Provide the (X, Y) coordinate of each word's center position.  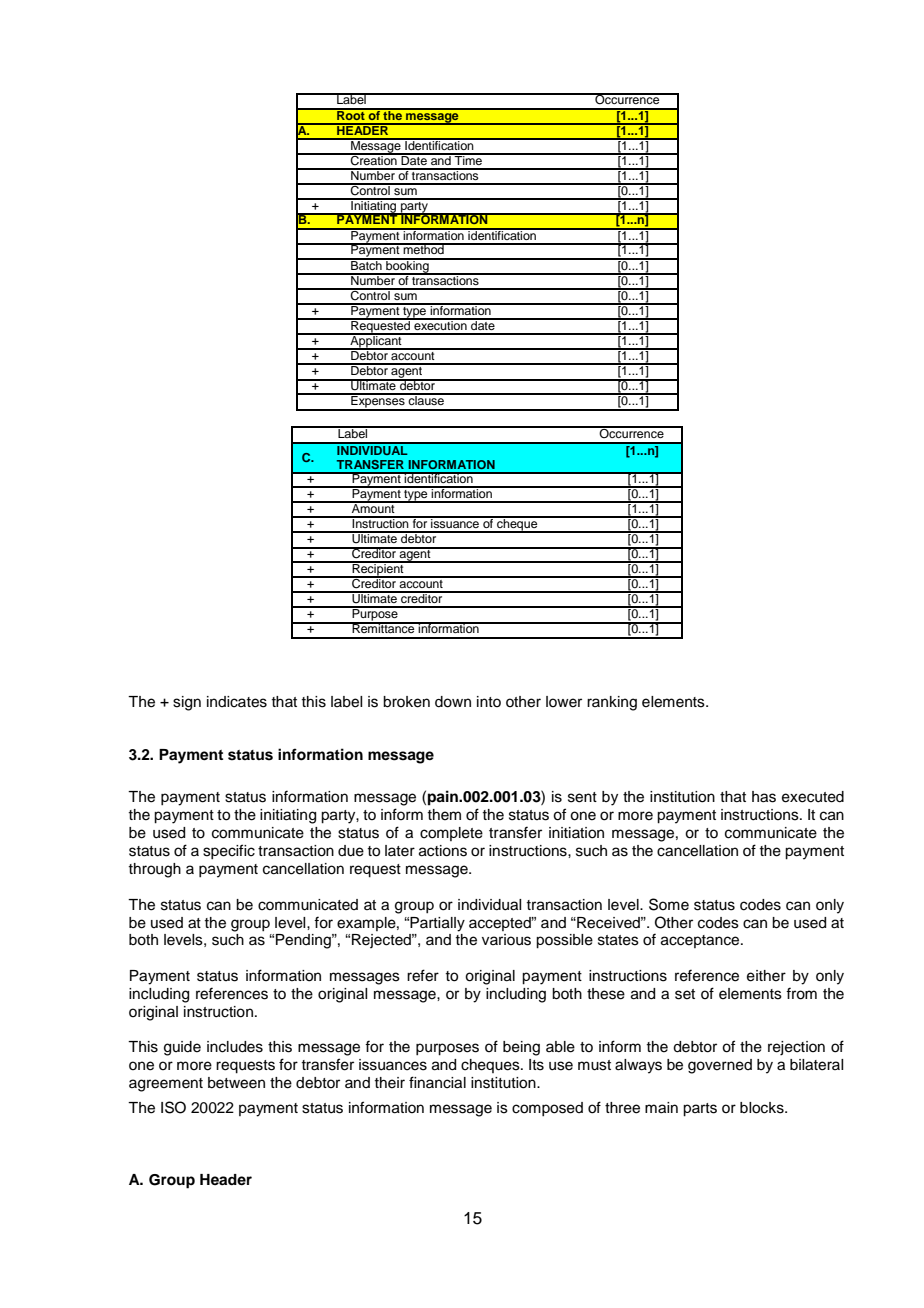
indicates (237, 702)
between (236, 1083)
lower (564, 702)
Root (351, 114)
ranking (612, 703)
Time (468, 159)
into (489, 701)
